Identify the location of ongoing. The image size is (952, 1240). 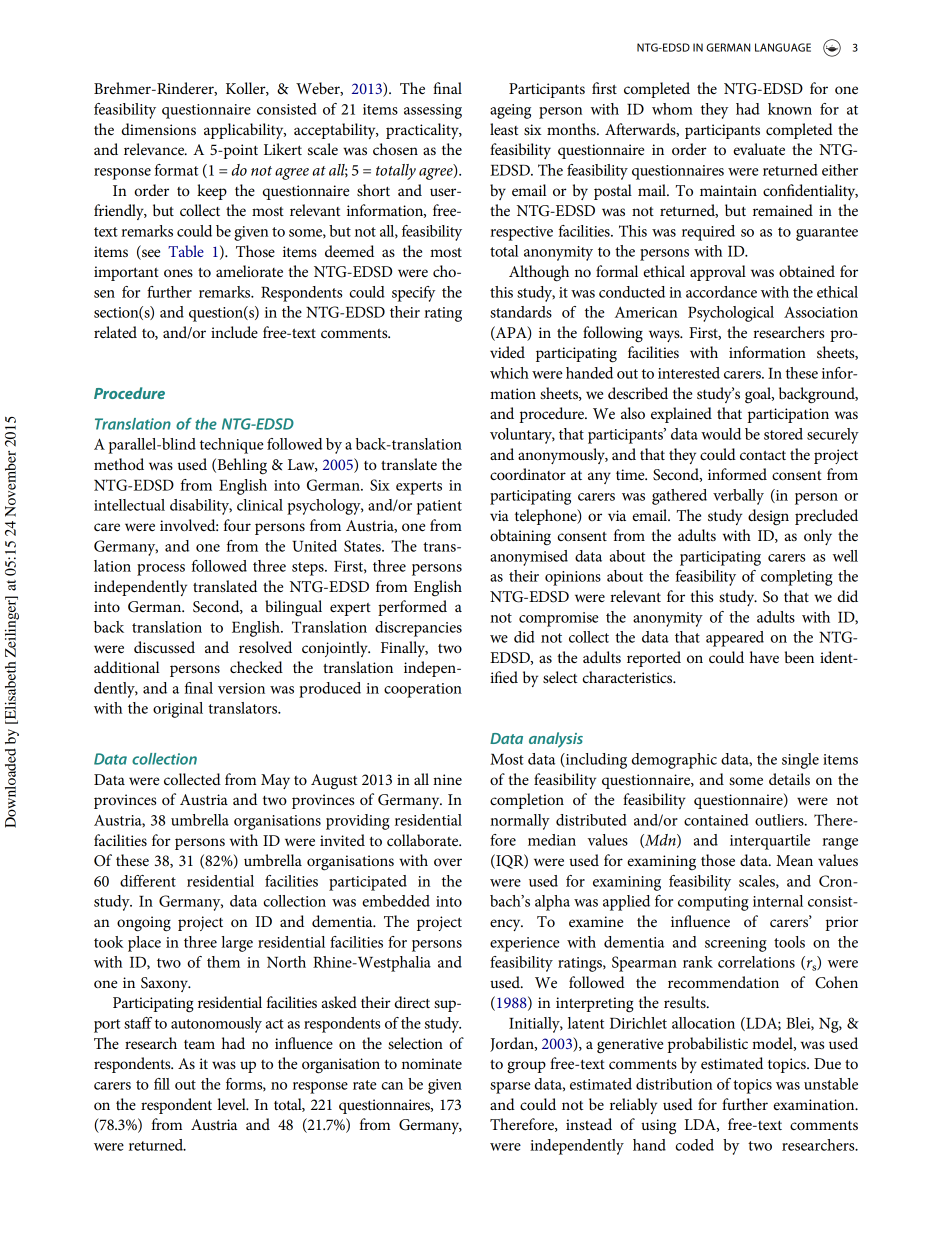
(144, 924).
